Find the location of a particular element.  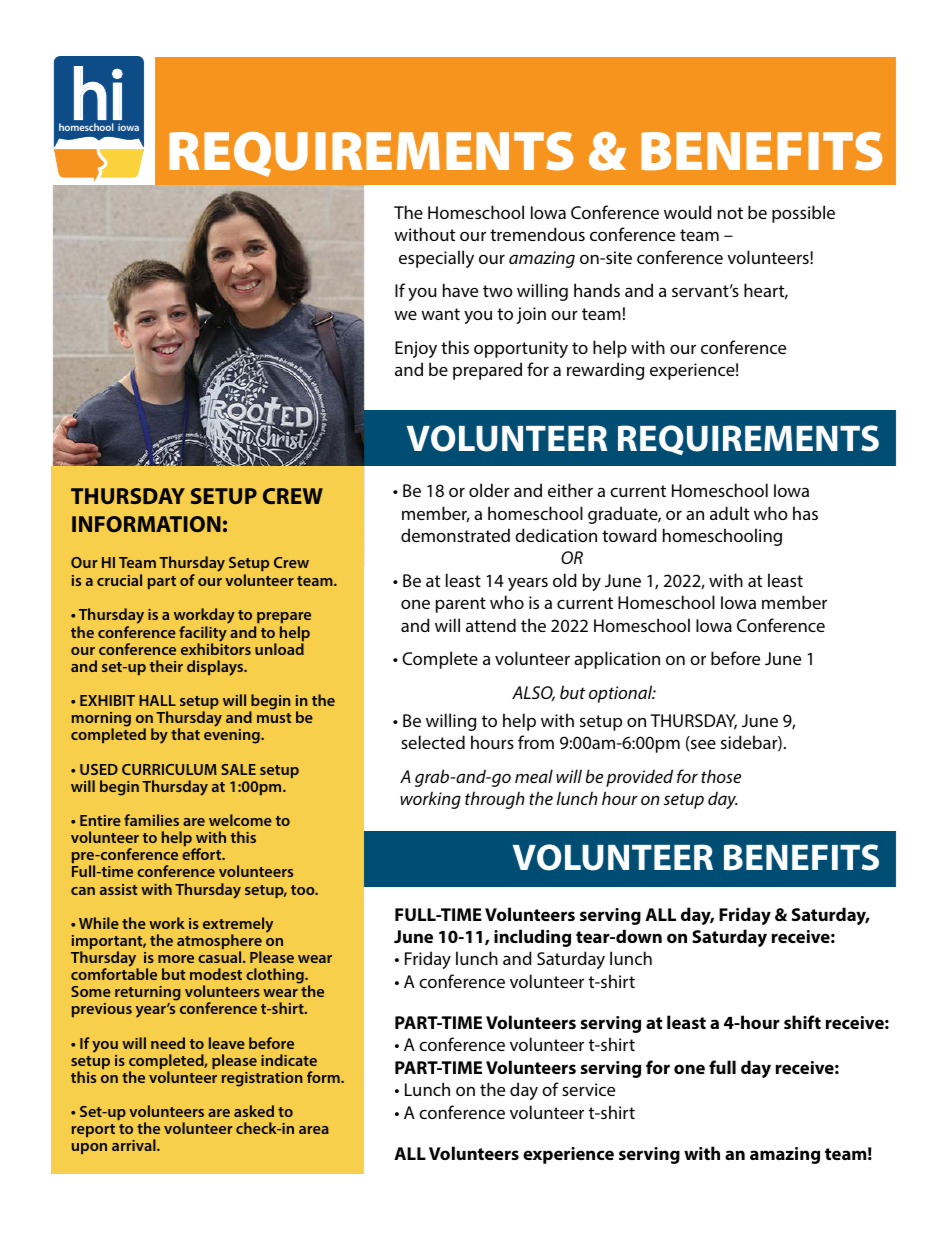

area is located at coordinates (314, 1130).
